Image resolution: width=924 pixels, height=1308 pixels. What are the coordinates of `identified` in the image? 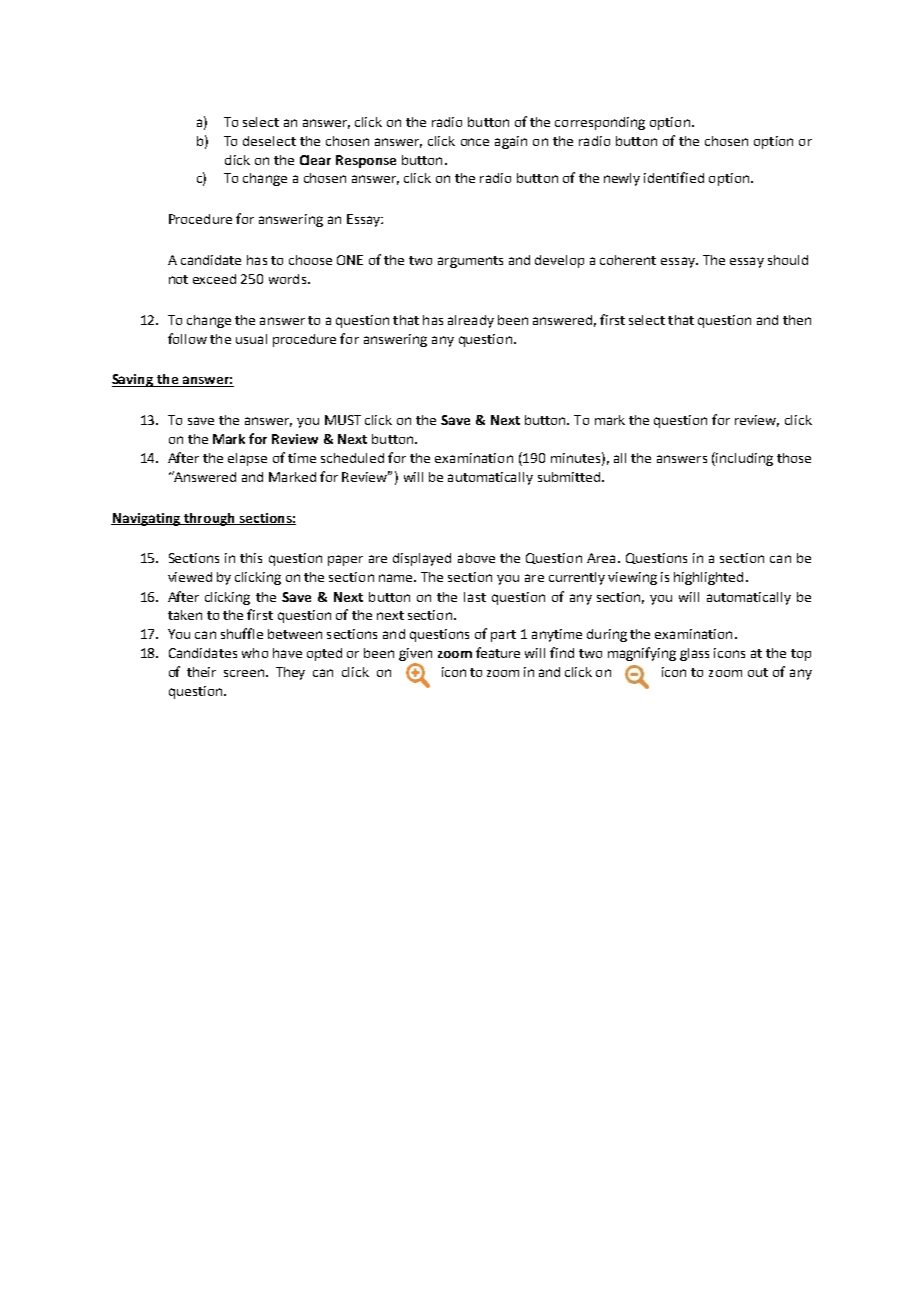 It's located at (674, 177).
